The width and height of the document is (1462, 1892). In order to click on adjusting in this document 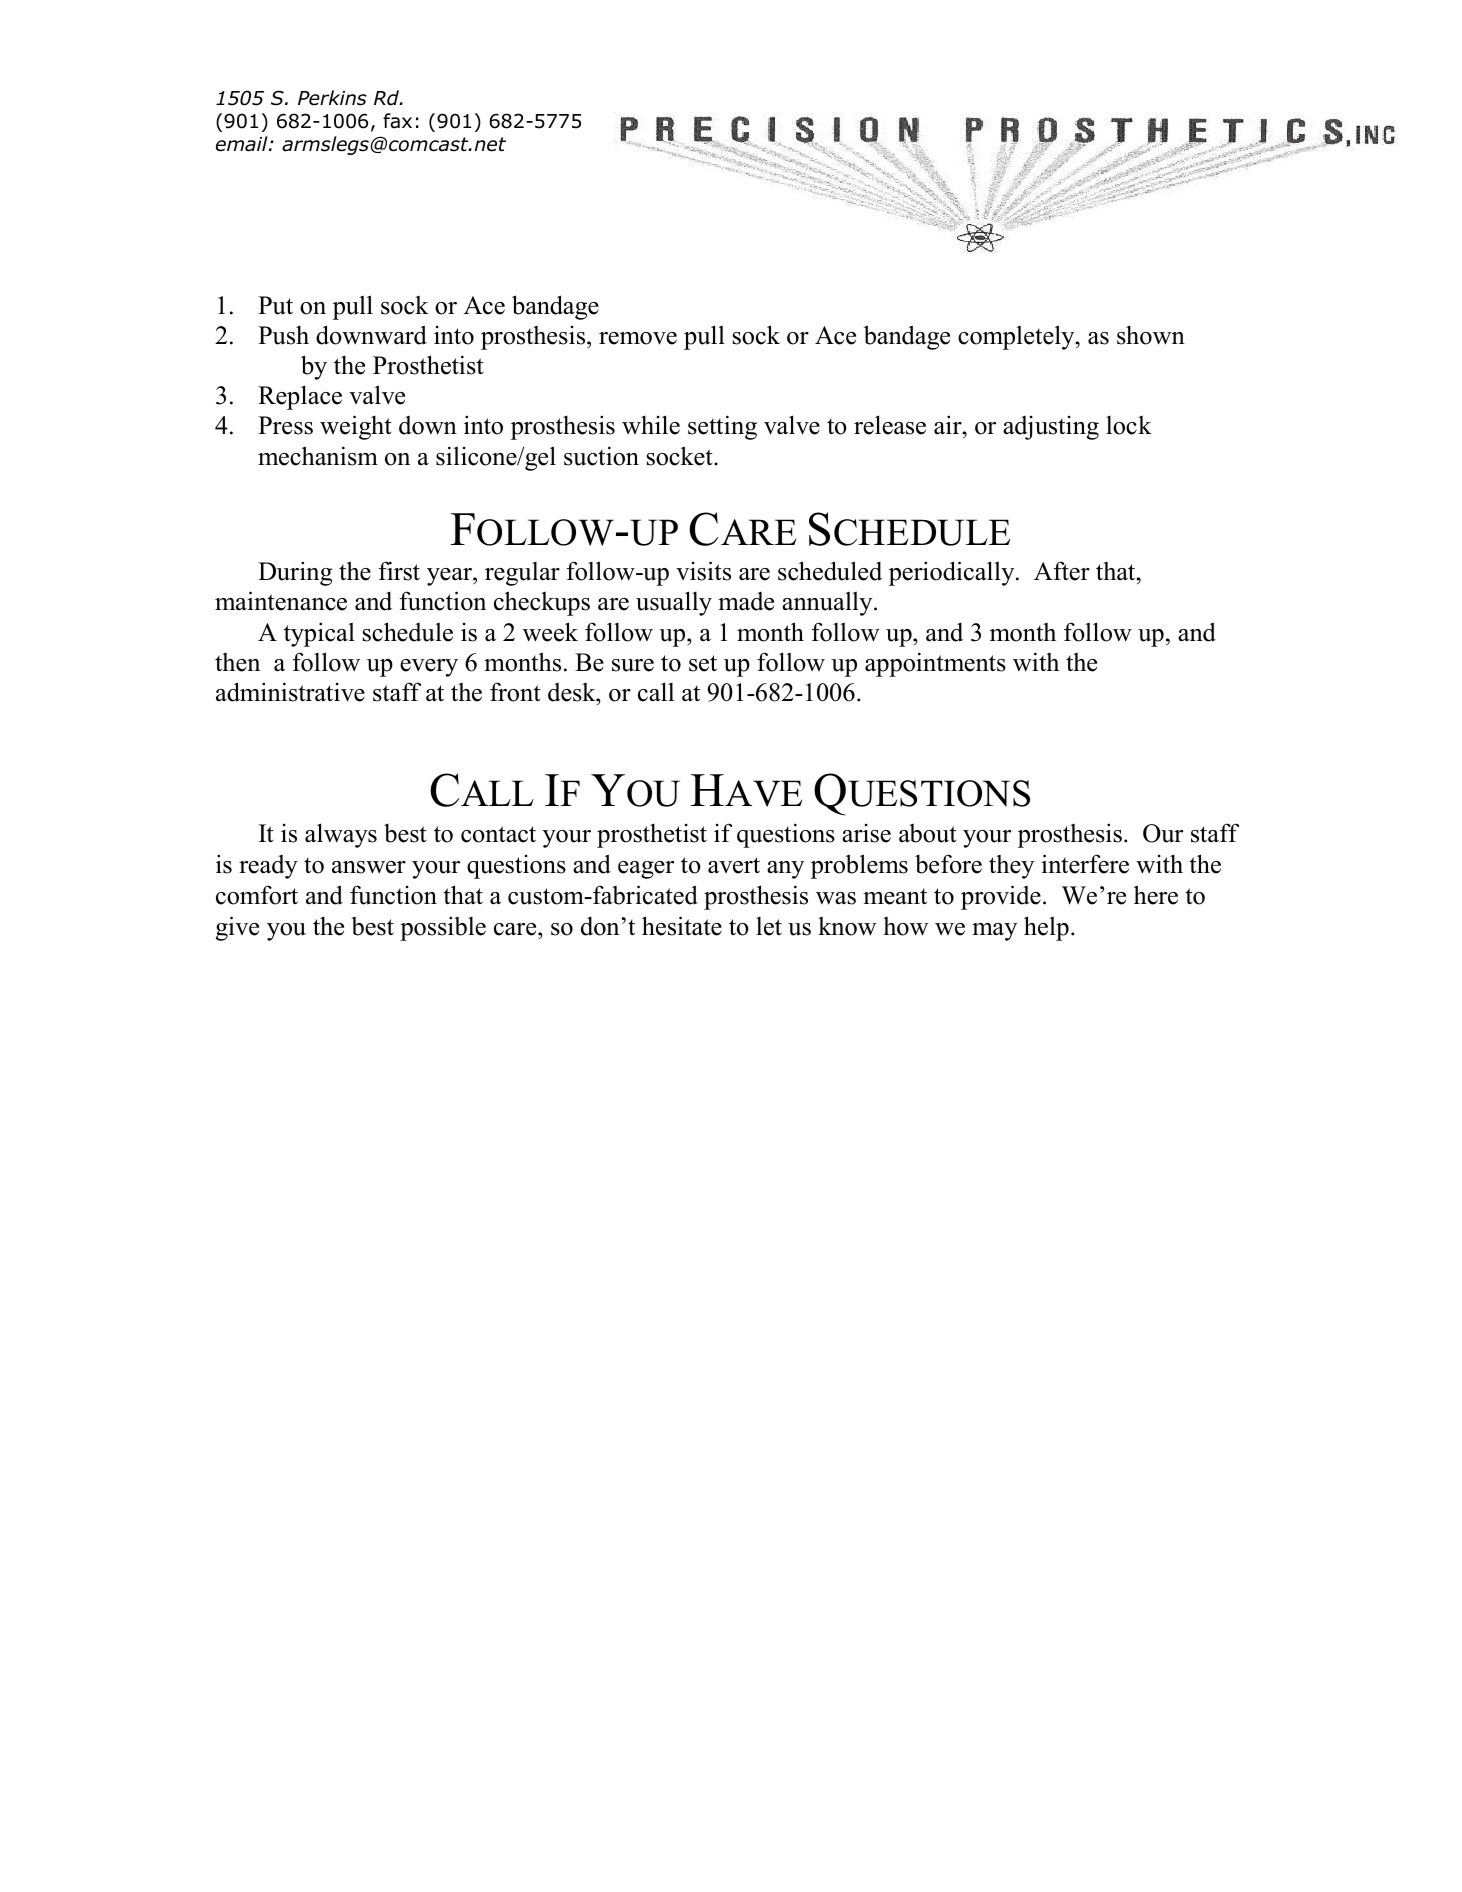, I will do `click(1051, 427)`.
